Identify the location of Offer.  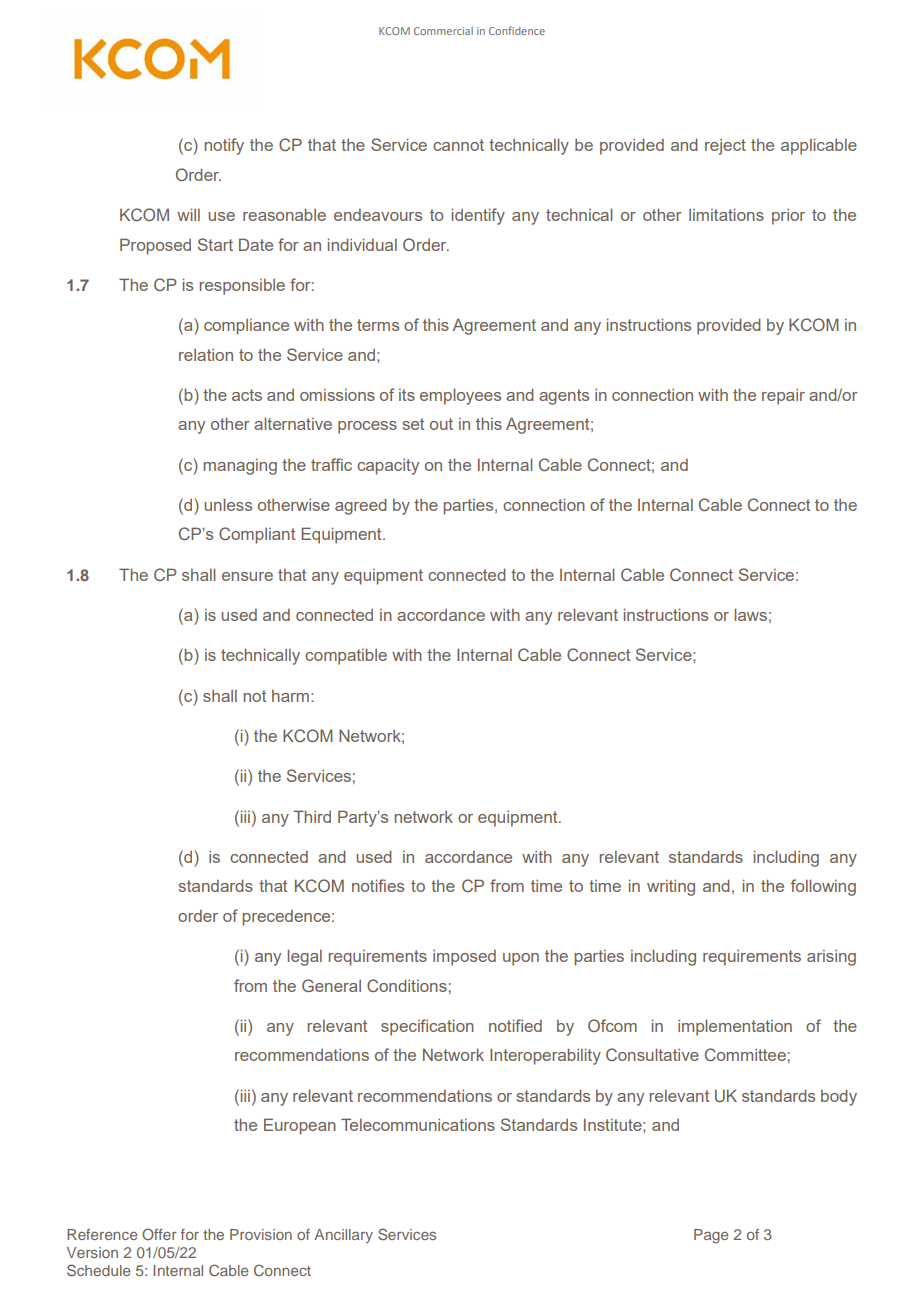
(159, 1234).
